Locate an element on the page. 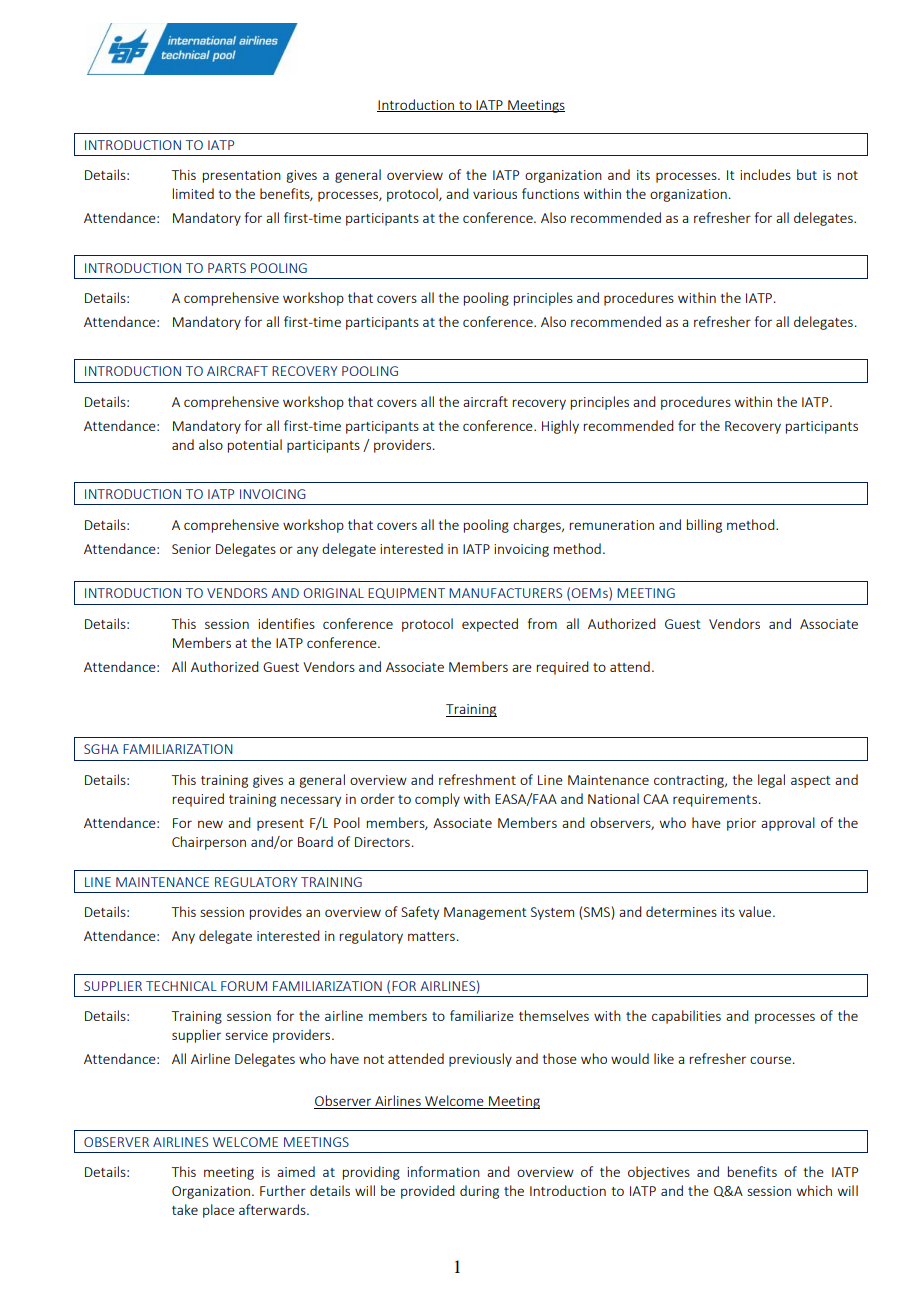  limited is located at coordinates (193, 193).
